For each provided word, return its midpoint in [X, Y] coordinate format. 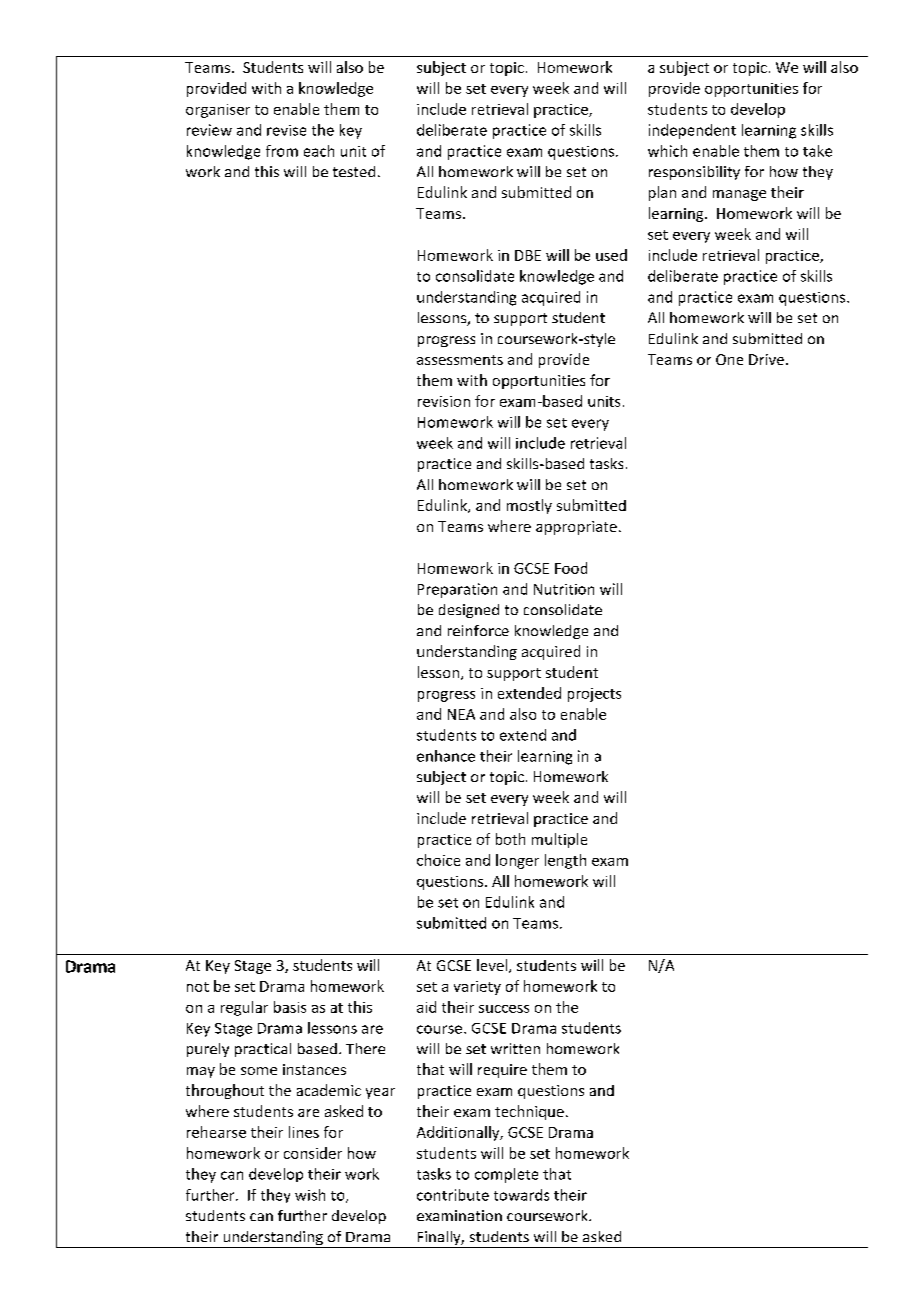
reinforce [478, 630]
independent [692, 131]
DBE [528, 255]
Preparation [457, 590]
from [282, 151]
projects [594, 695]
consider [313, 1153]
